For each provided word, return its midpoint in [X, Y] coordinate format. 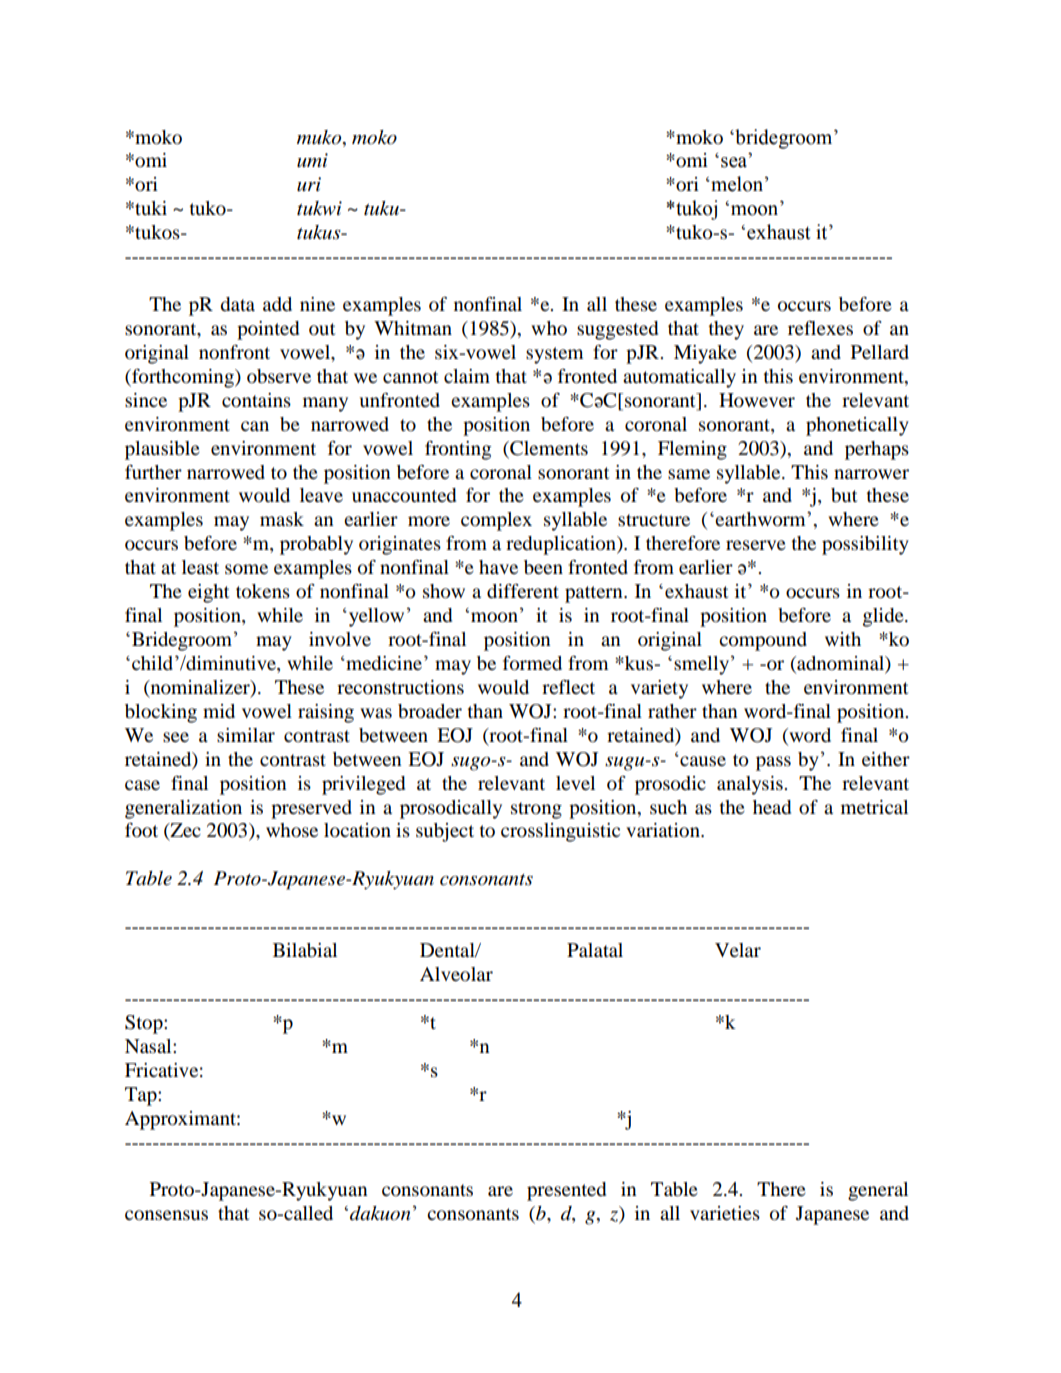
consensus [166, 1215]
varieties [725, 1213]
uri [309, 184]
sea [734, 162]
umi [312, 160]
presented [566, 1191]
